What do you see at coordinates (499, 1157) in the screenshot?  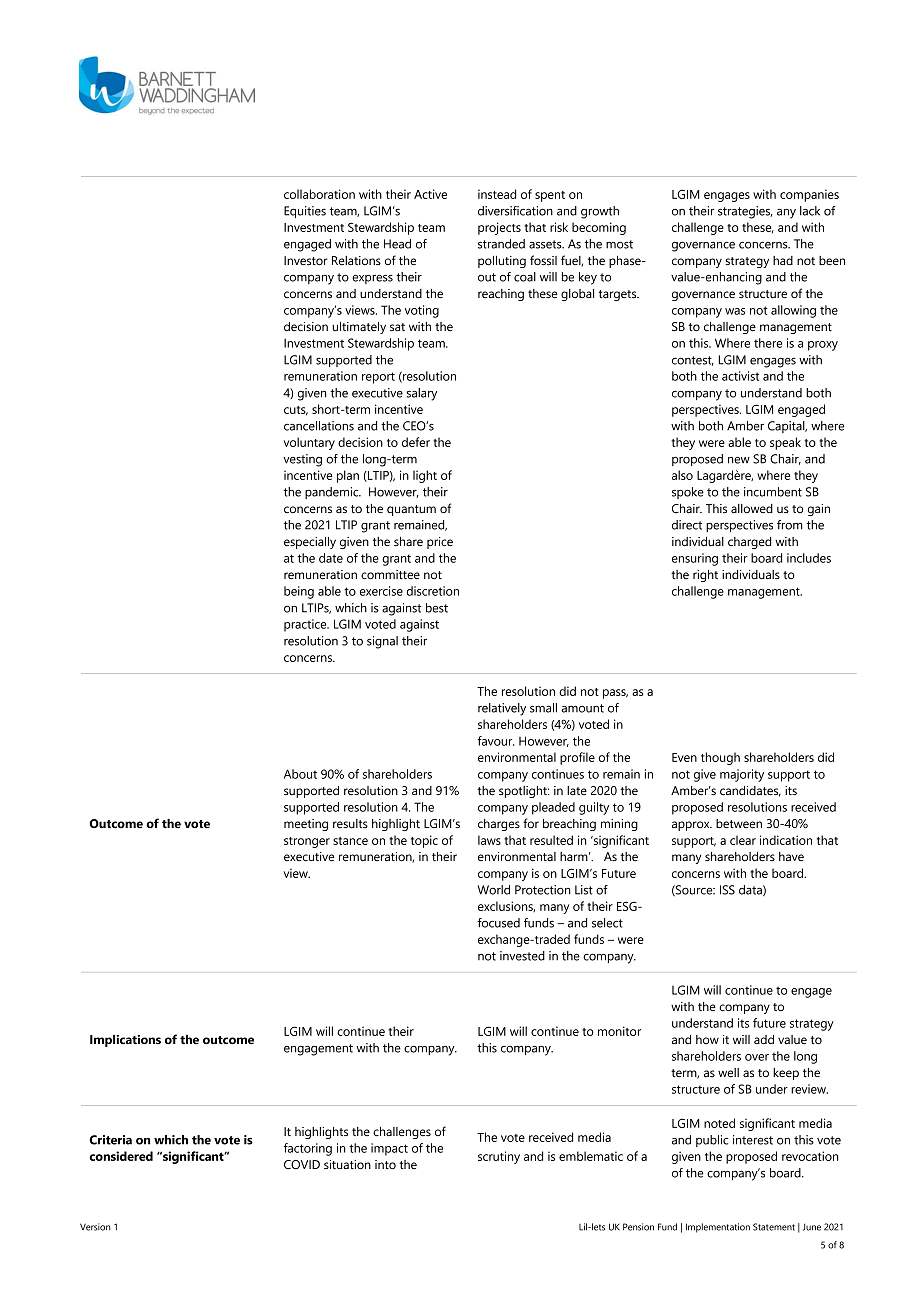 I see `scrutiny` at bounding box center [499, 1157].
